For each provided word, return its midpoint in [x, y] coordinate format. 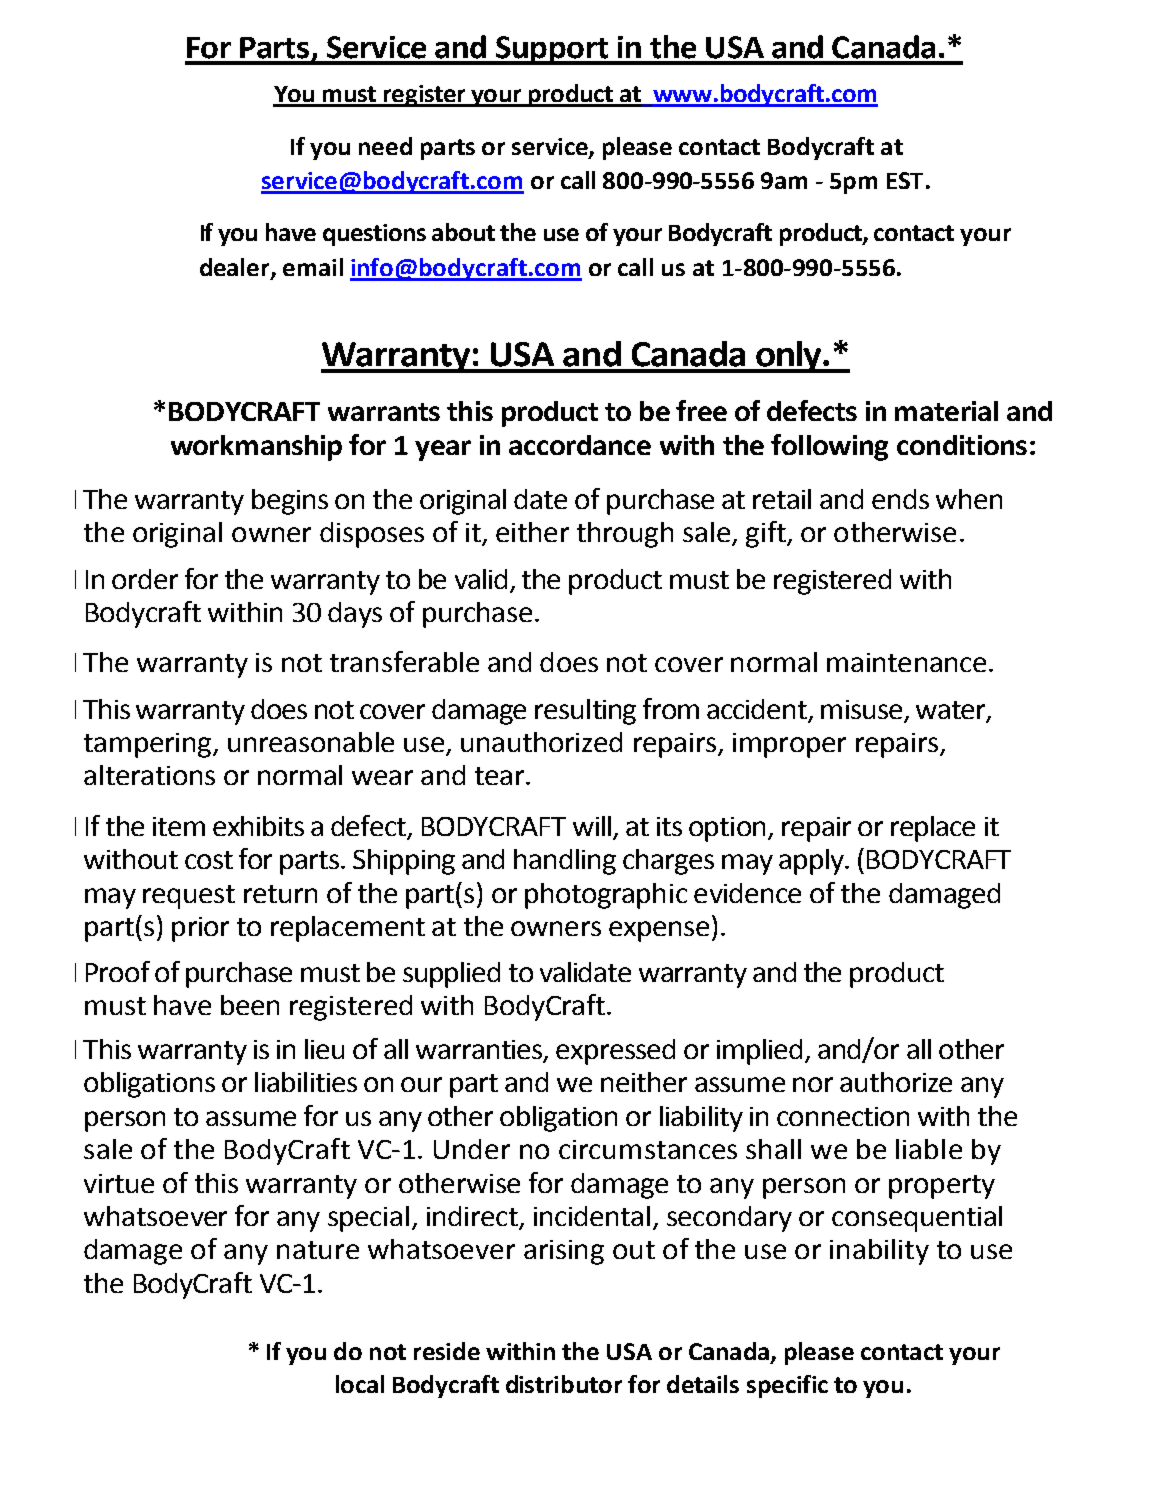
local [360, 1384]
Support [552, 50]
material [946, 411]
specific [787, 1386]
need [385, 146]
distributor [564, 1384]
